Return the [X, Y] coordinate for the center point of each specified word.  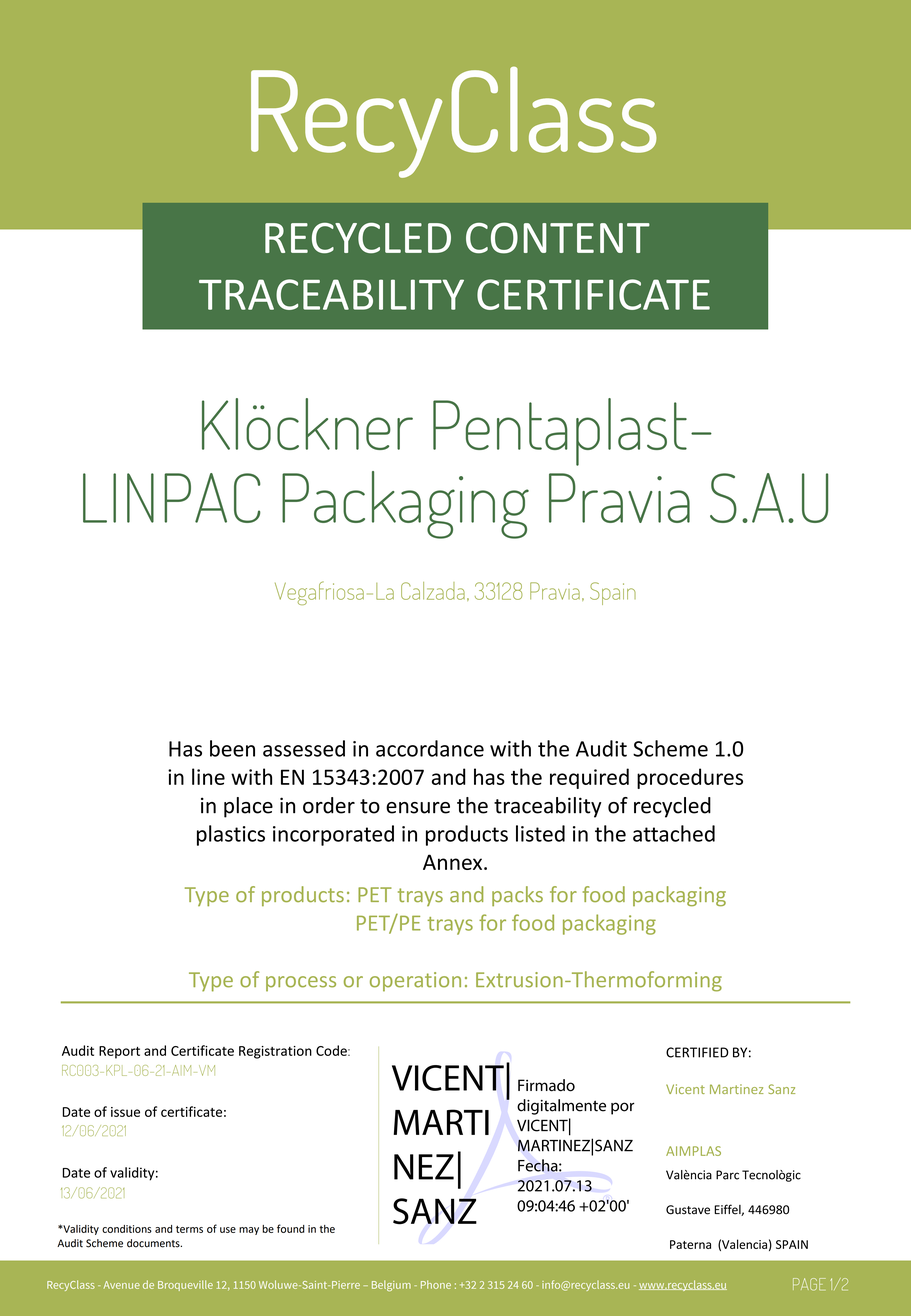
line [208, 776]
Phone [436, 1284]
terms [189, 1229]
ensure [418, 808]
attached [674, 833]
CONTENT [558, 238]
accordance [430, 748]
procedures [690, 778]
